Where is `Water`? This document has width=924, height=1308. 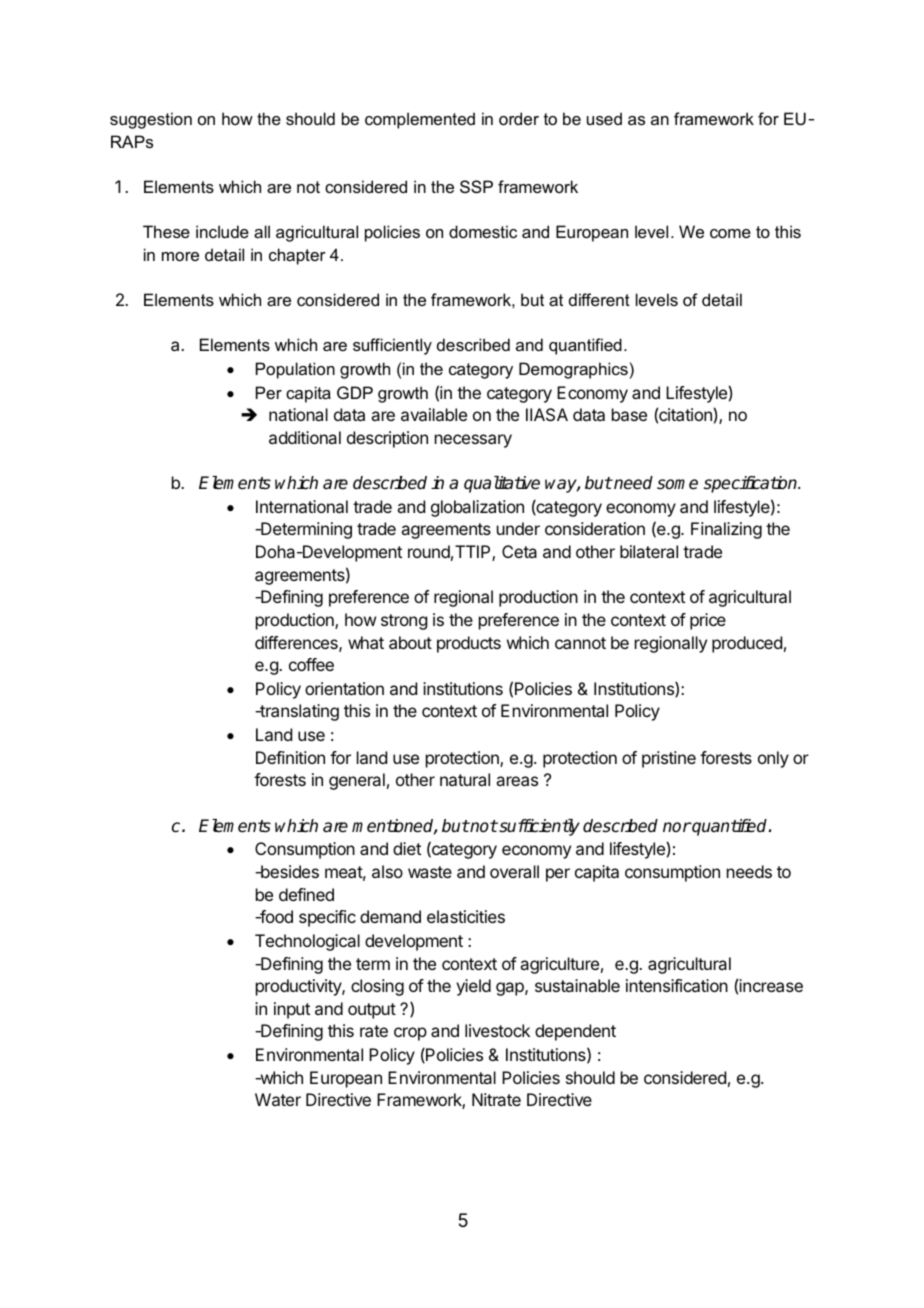 Water is located at coordinates (278, 1099).
